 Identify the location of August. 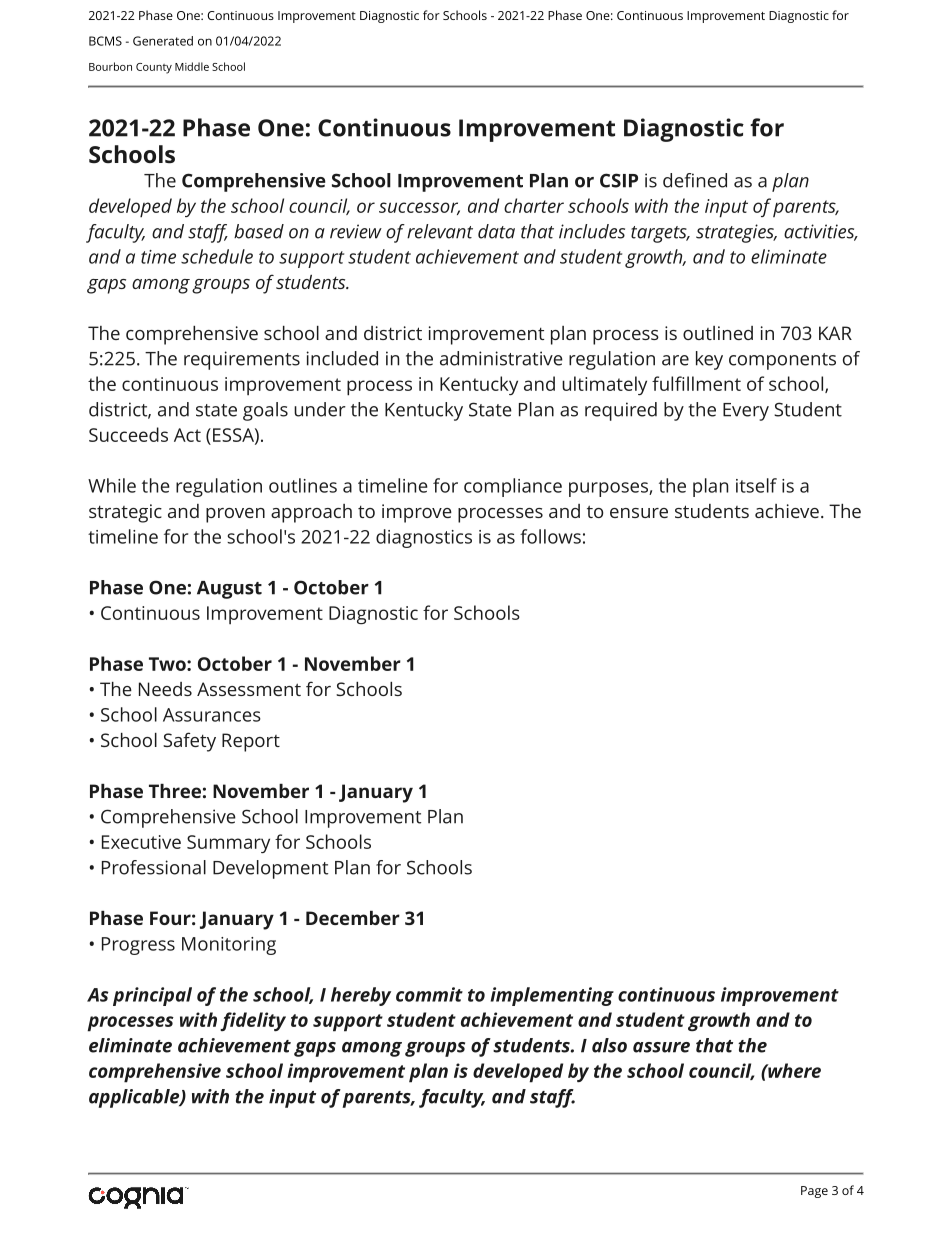
(229, 590).
